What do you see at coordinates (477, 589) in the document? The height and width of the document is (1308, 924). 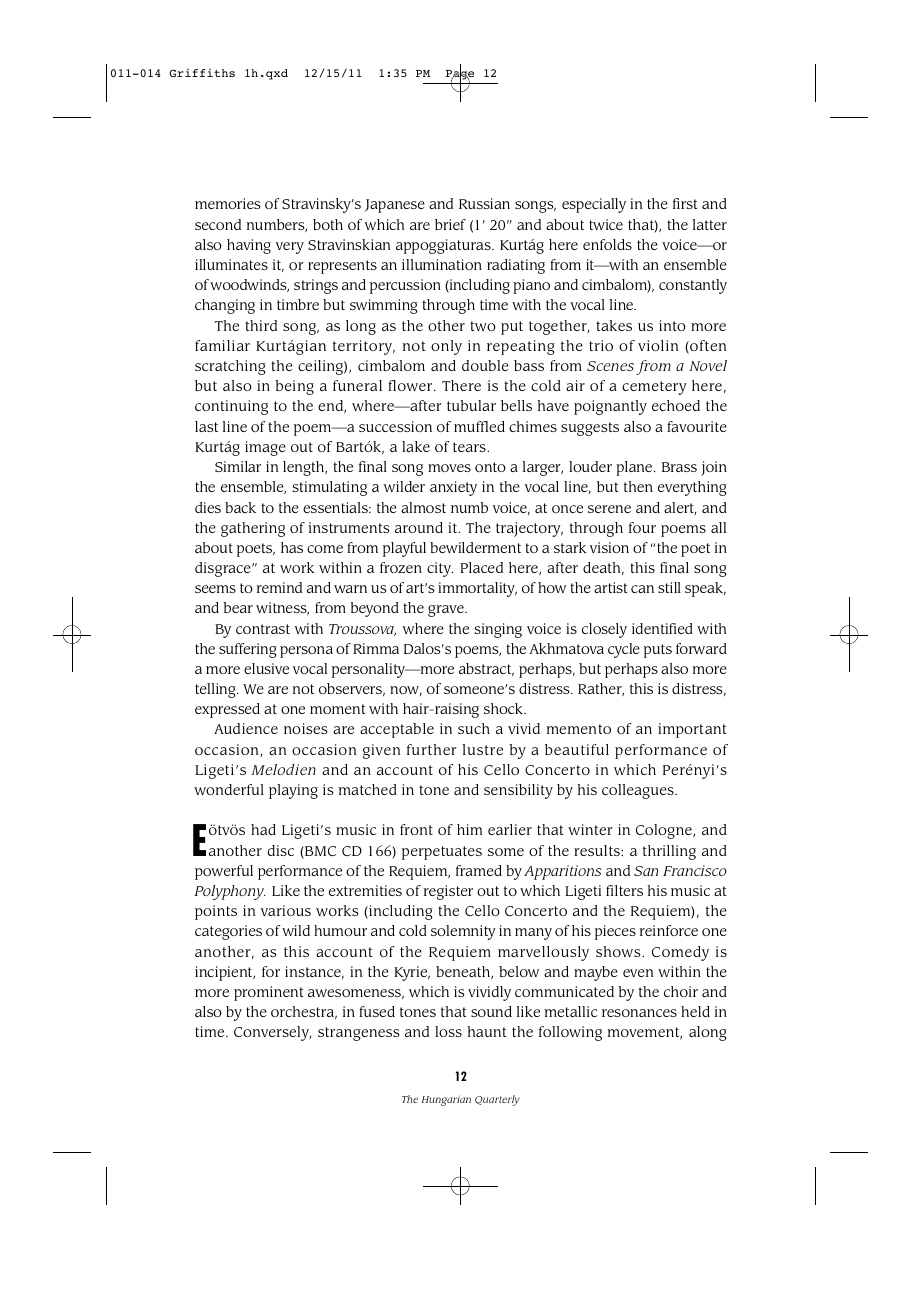 I see `immortality` at bounding box center [477, 589].
